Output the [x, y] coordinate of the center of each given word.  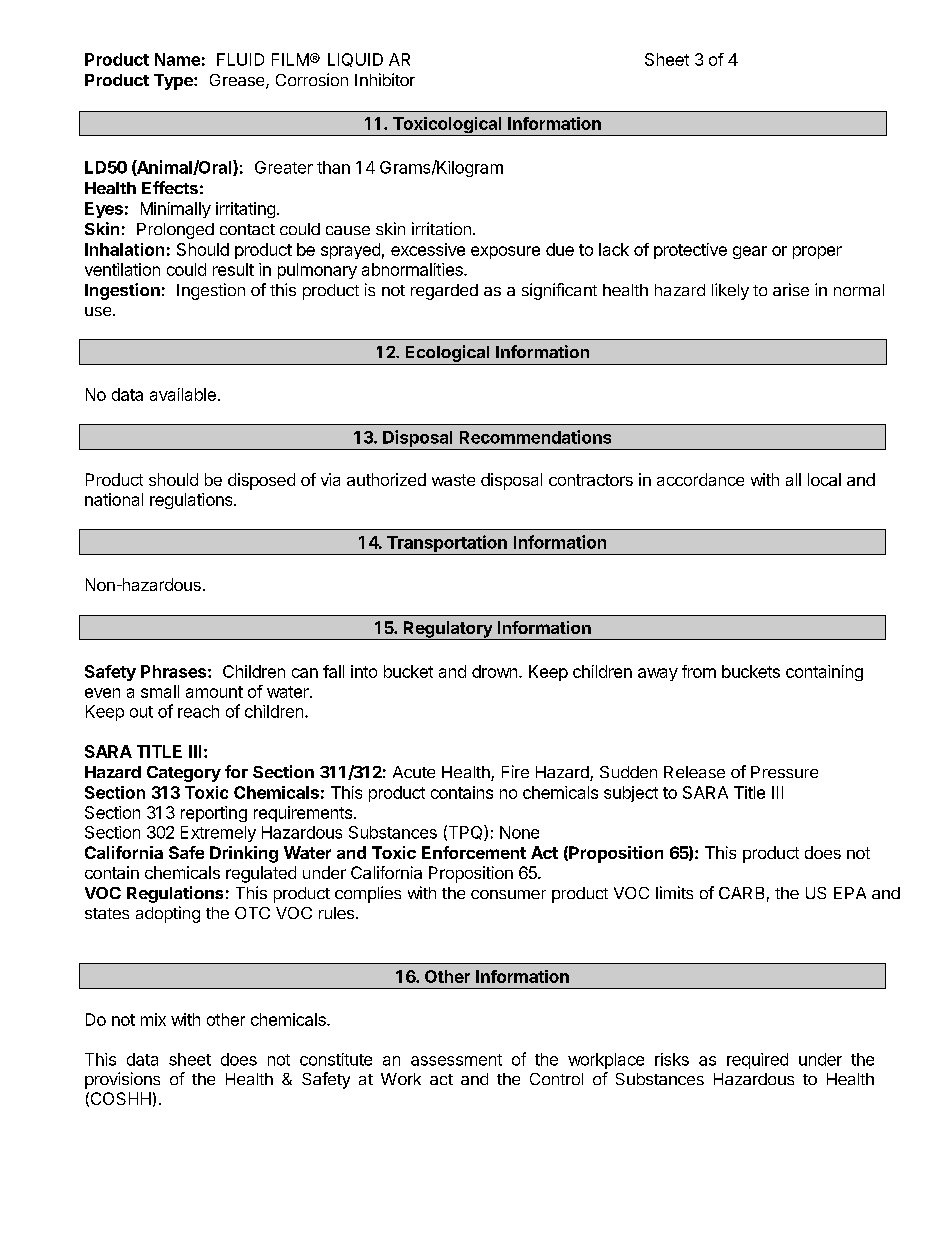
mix [153, 1019]
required [757, 1061]
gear [750, 252]
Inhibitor [385, 79]
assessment [456, 1060]
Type [174, 82]
